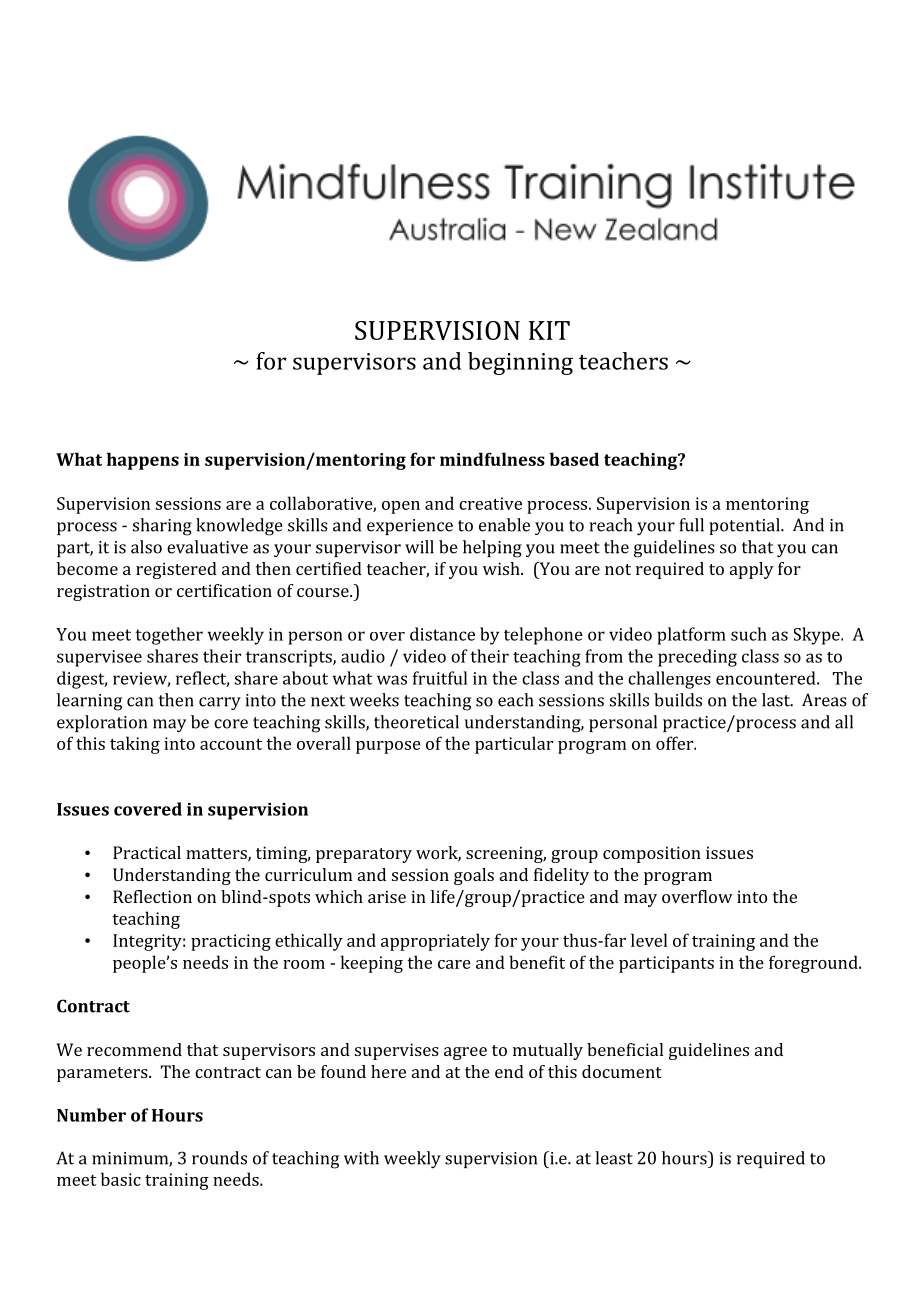 This screenshot has height=1308, width=924. I want to click on rounds, so click(219, 1158).
